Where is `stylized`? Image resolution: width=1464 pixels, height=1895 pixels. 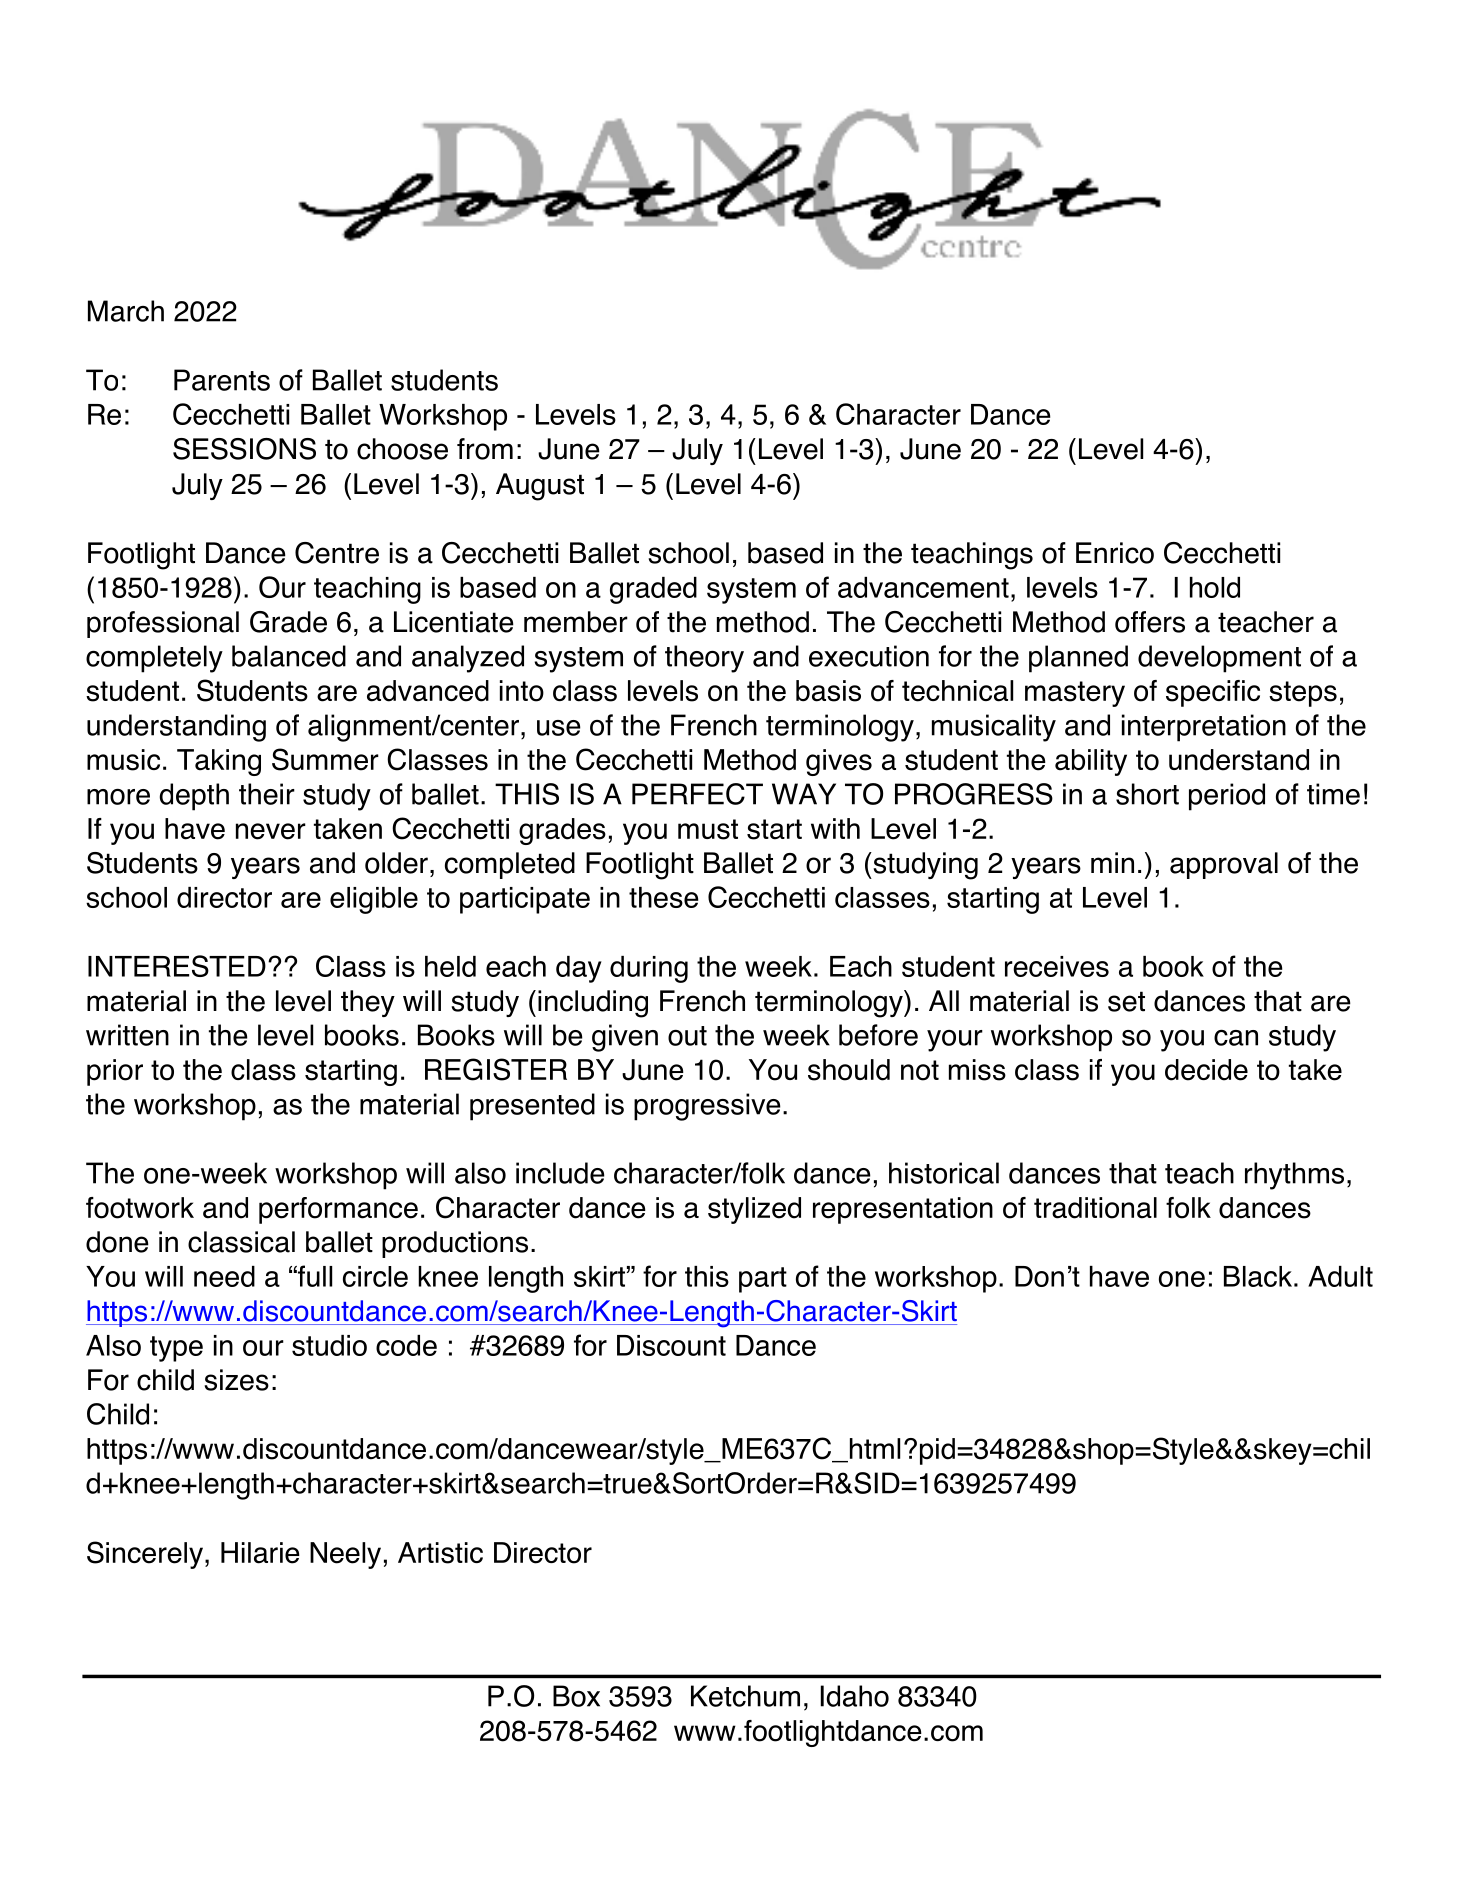 stylized is located at coordinates (754, 1210).
